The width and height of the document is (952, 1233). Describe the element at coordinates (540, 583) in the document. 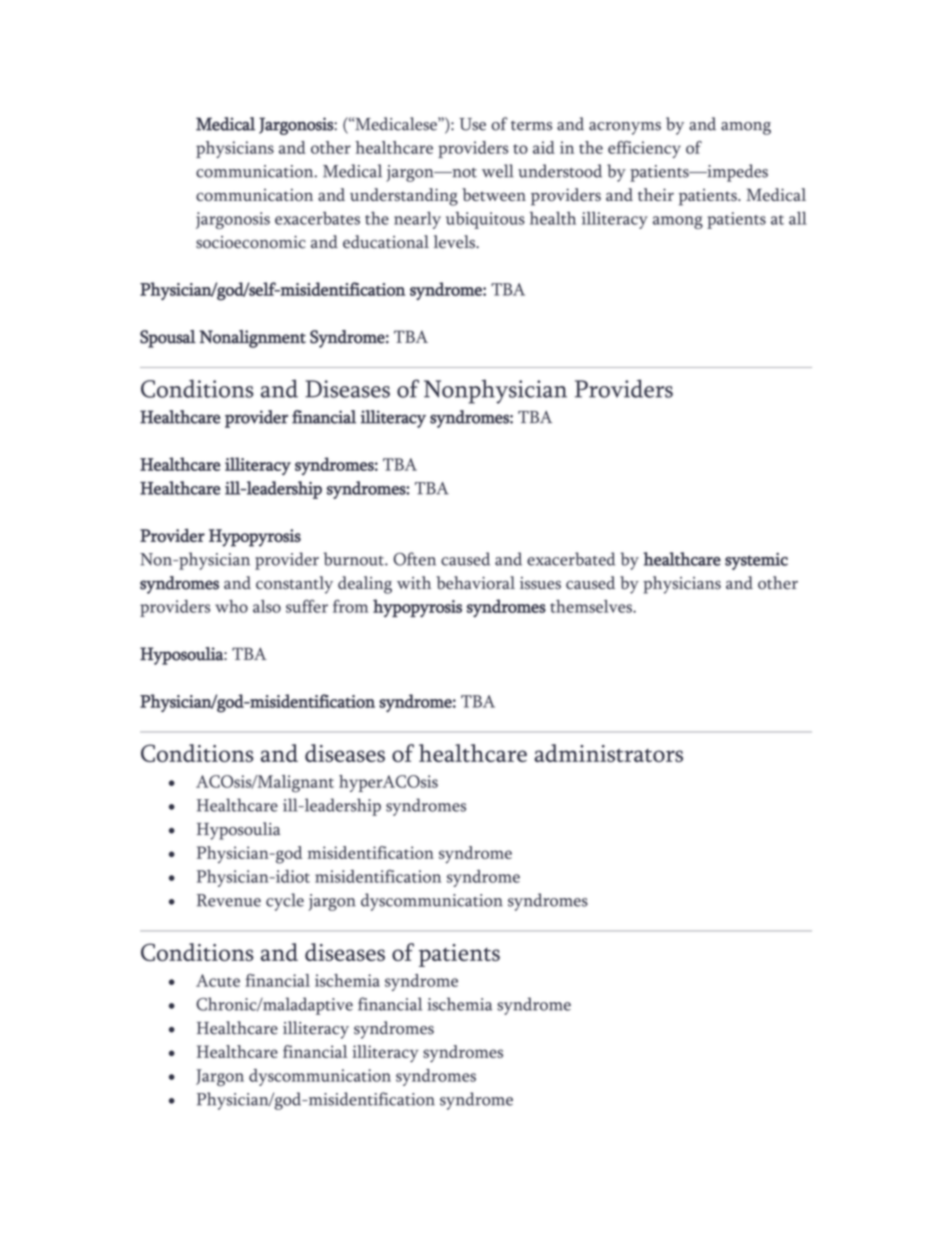

I see `issues` at that location.
